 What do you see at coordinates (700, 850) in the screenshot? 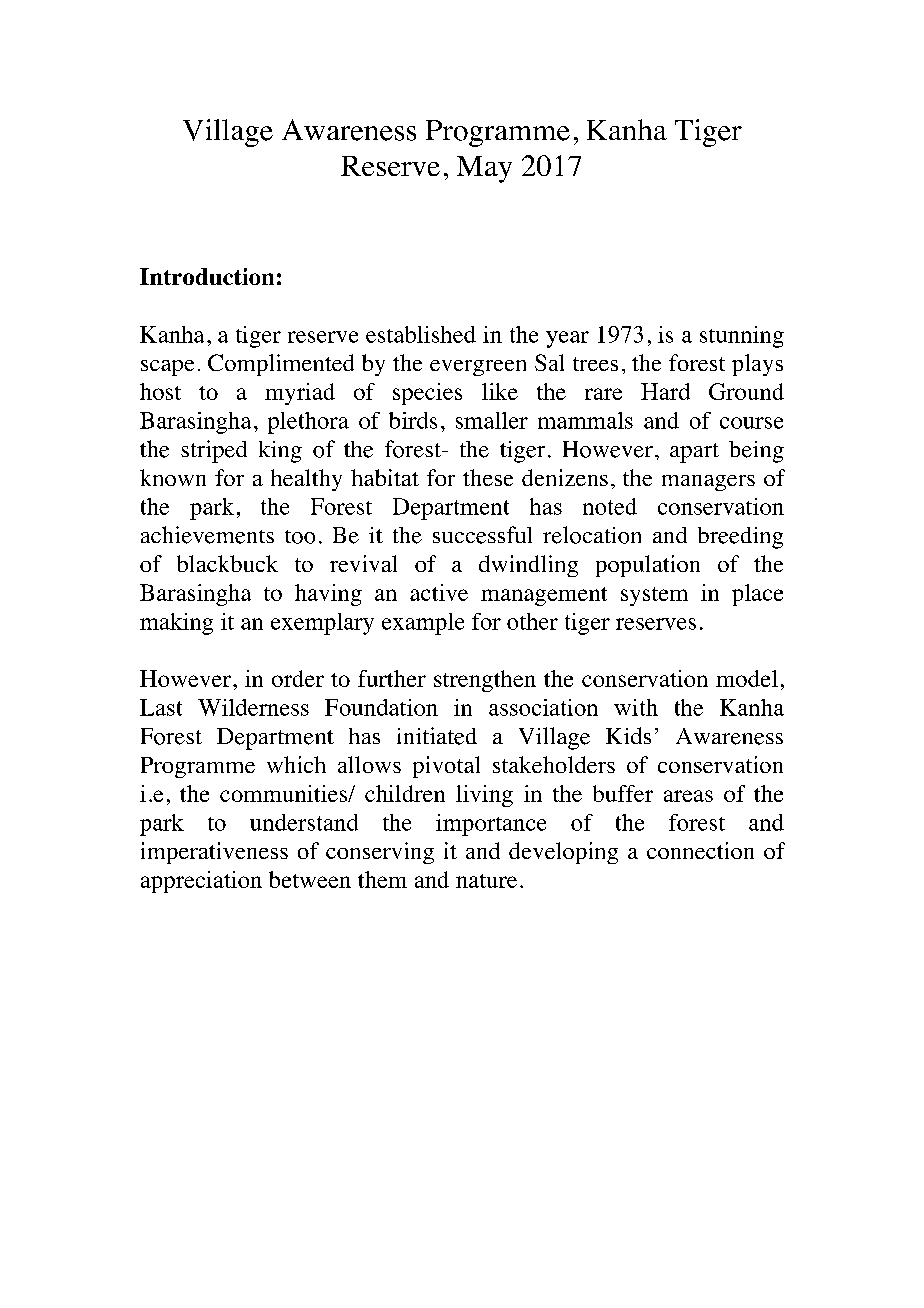
I see `connection` at bounding box center [700, 850].
